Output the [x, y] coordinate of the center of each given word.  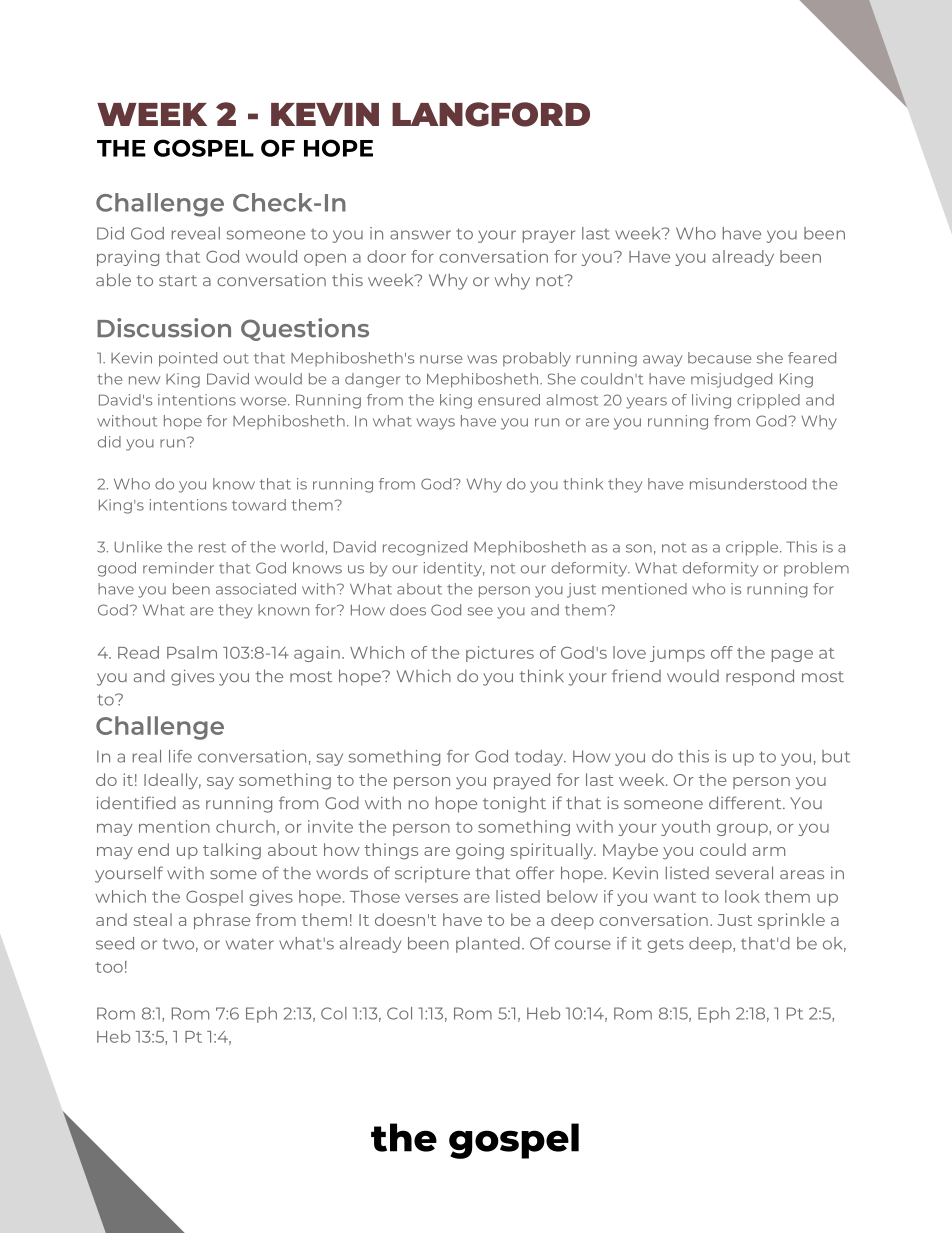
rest [212, 547]
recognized [425, 548]
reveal [196, 233]
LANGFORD [491, 114]
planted [488, 945]
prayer [549, 236]
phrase [222, 921]
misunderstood [748, 484]
